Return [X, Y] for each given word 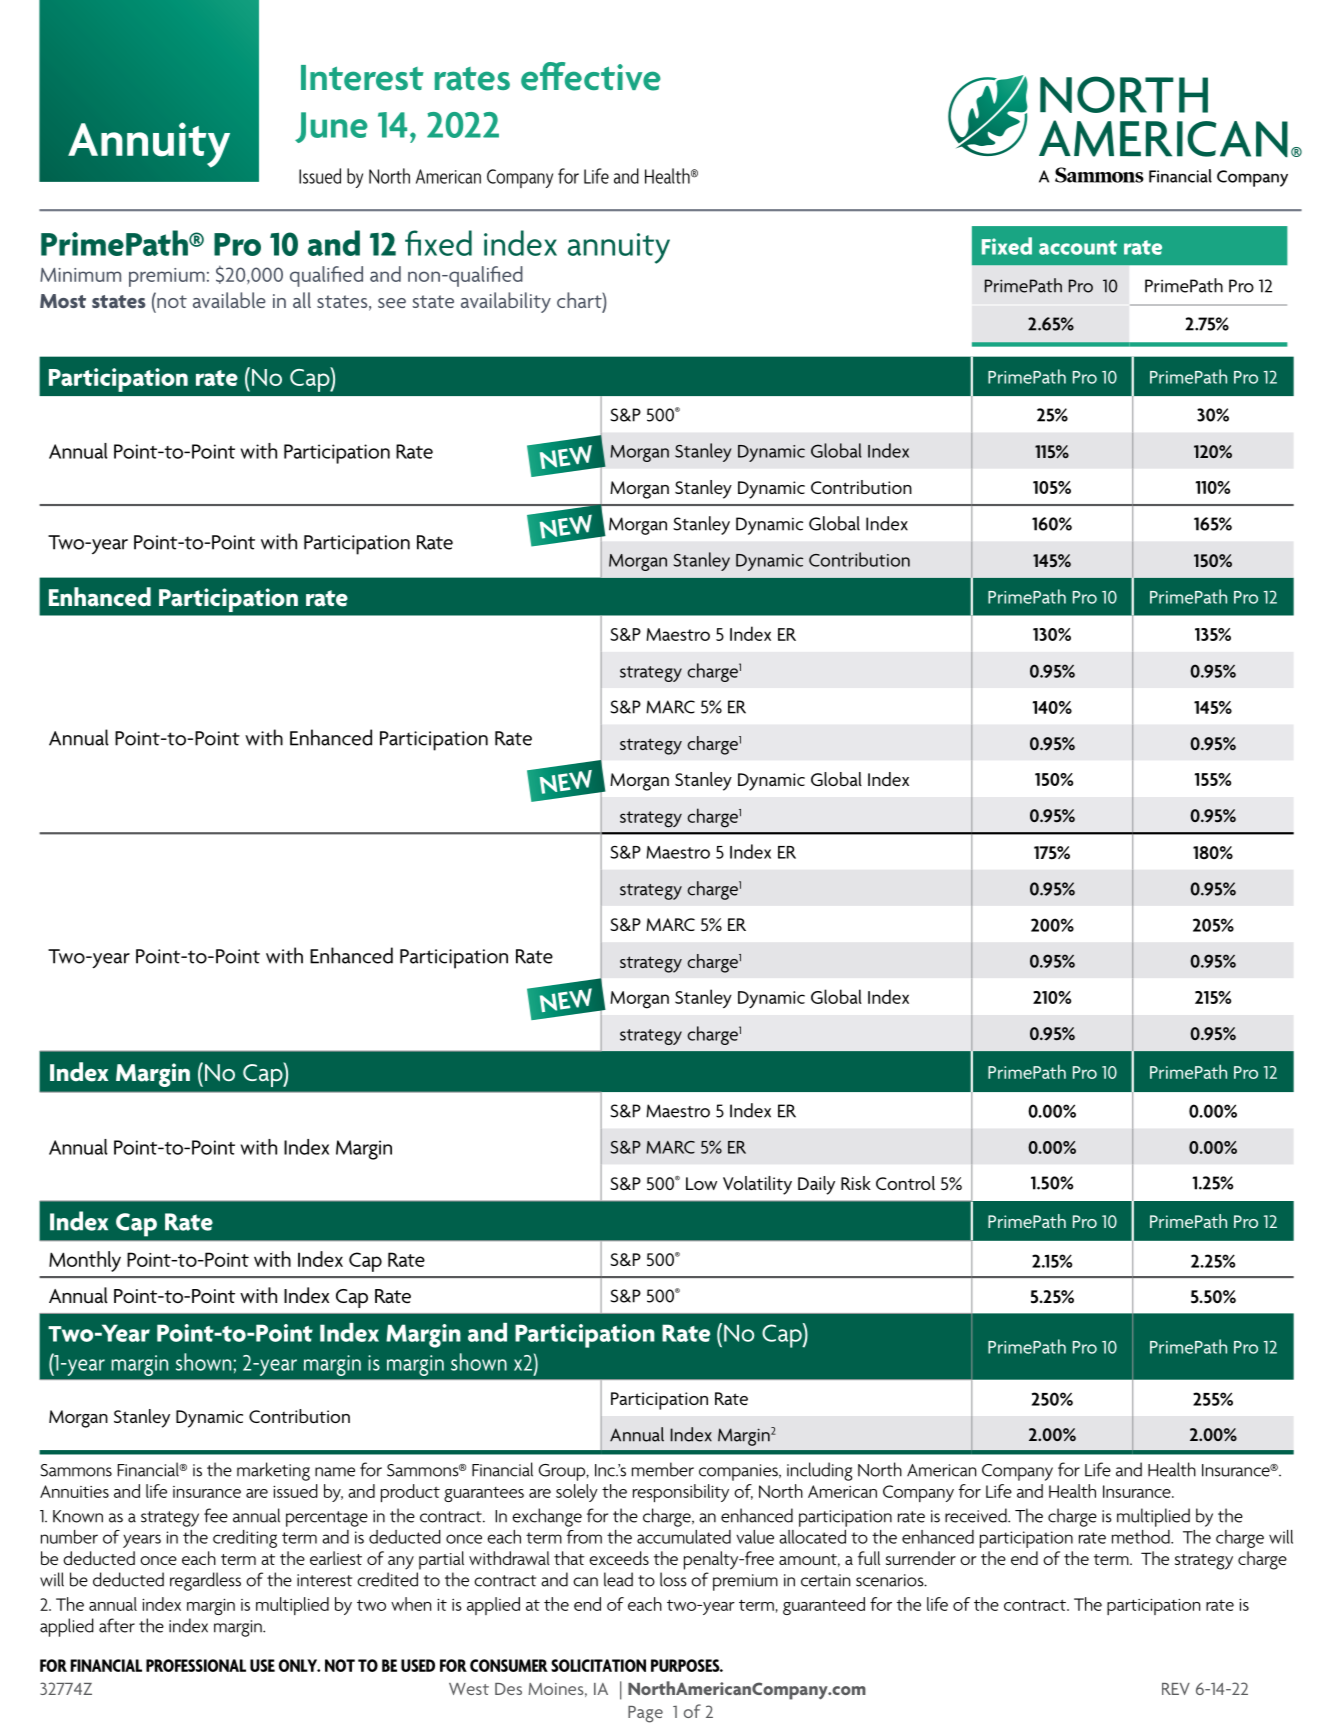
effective [591, 76]
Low [701, 1183]
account [1078, 247]
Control [905, 1183]
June [331, 127]
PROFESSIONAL [196, 1665]
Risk [856, 1183]
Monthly [85, 1261]
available [229, 300]
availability [506, 302]
